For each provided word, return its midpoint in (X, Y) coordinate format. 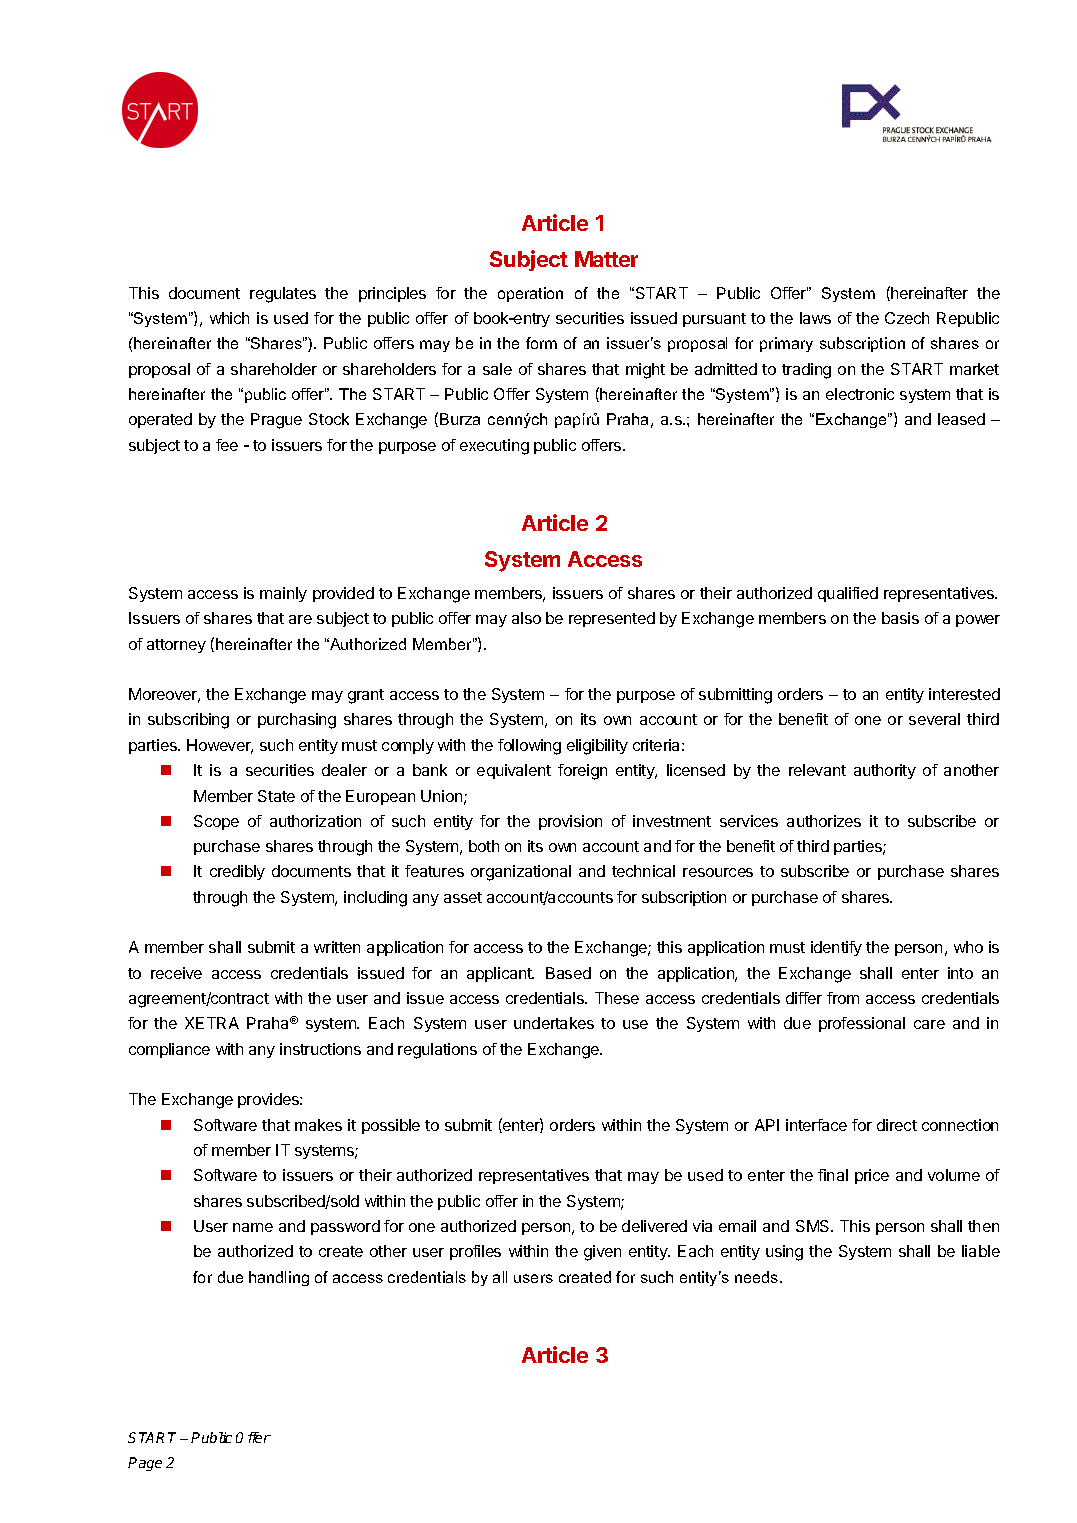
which (229, 318)
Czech (907, 318)
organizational (521, 873)
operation (530, 294)
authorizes (824, 821)
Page (145, 1464)
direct (897, 1125)
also (526, 618)
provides (269, 1100)
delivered (654, 1226)
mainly (283, 594)
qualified (848, 594)
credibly (237, 872)
